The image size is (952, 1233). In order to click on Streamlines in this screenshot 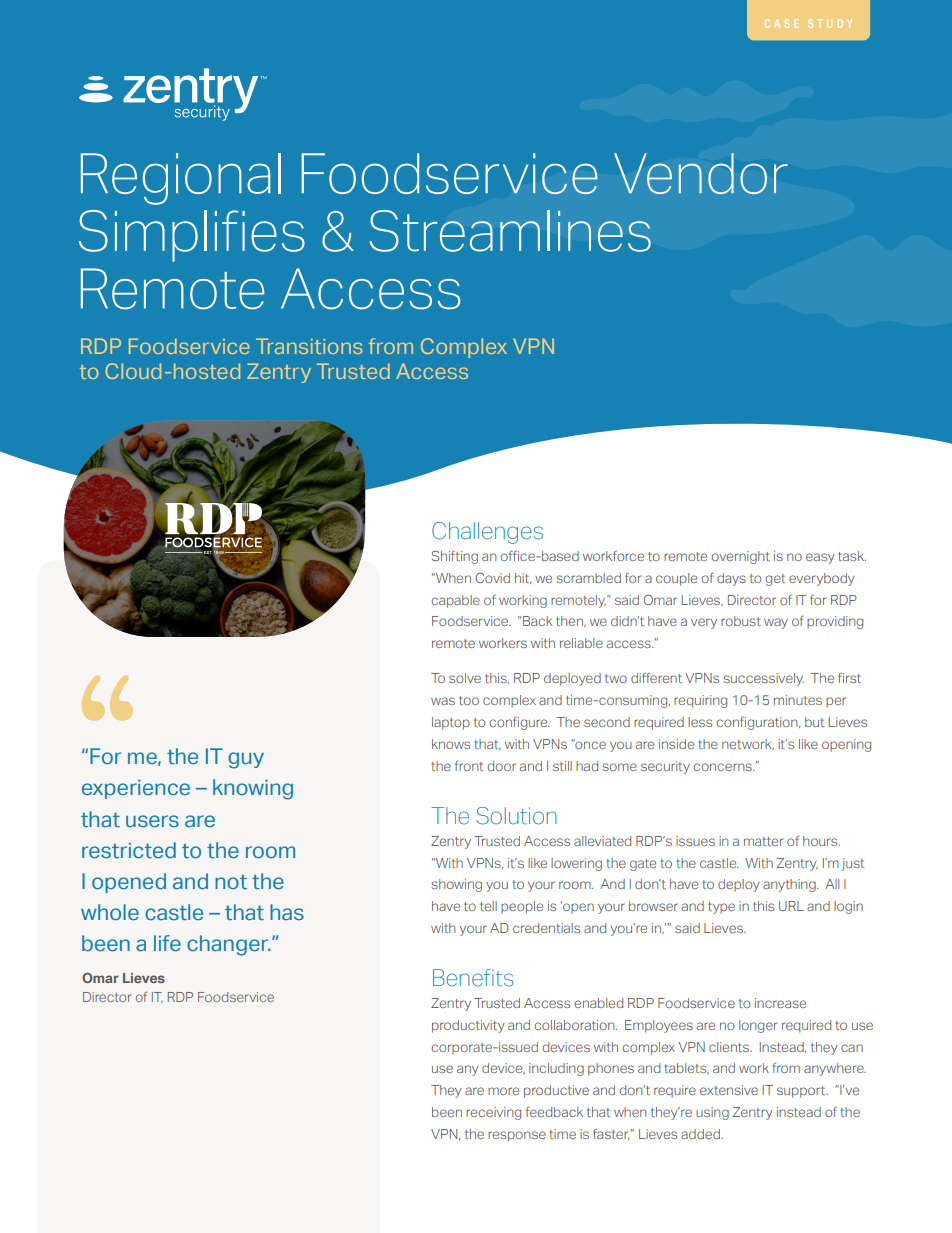, I will do `click(510, 231)`.
